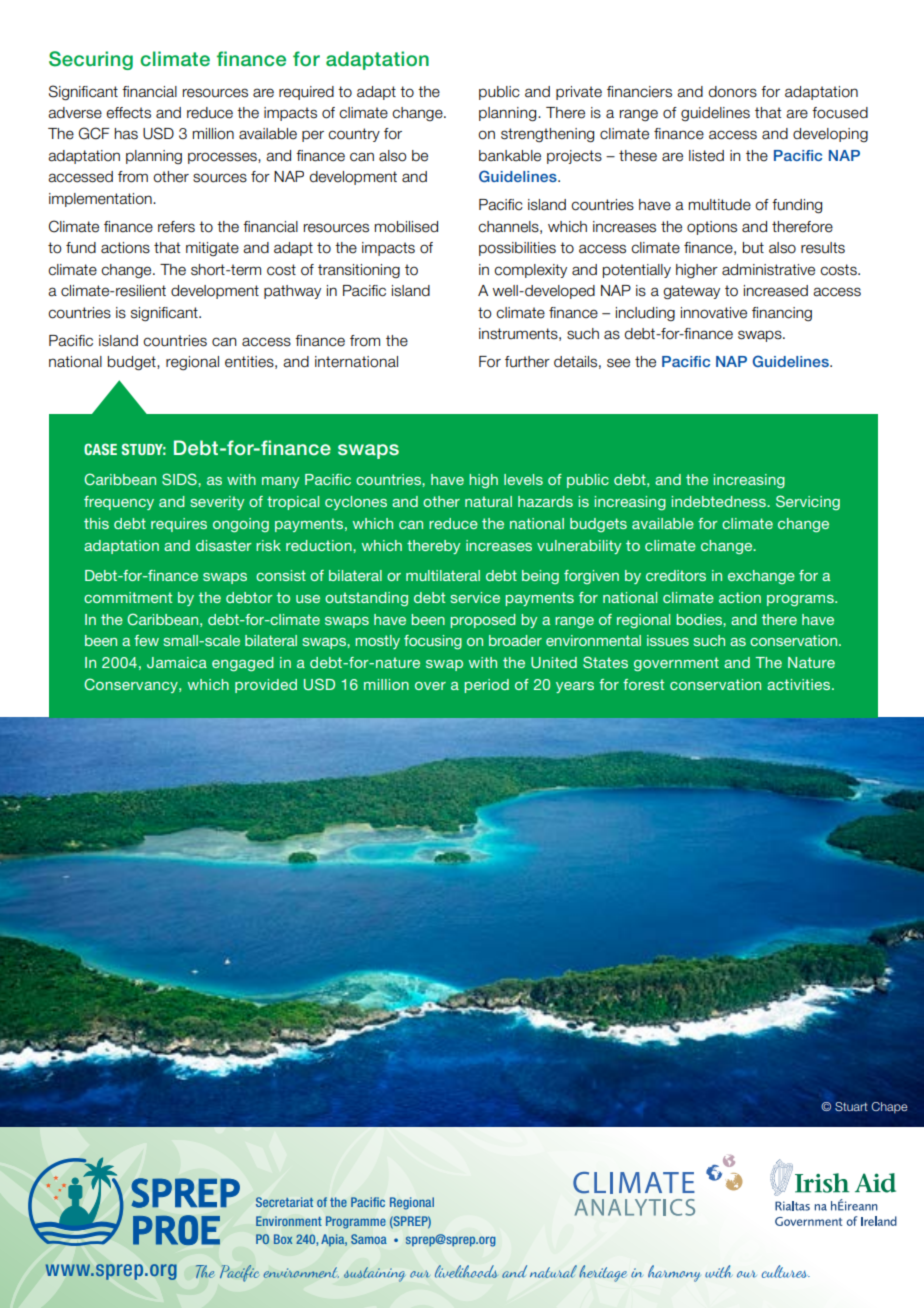  Describe the element at coordinates (733, 92) in the page. I see `donors` at that location.
